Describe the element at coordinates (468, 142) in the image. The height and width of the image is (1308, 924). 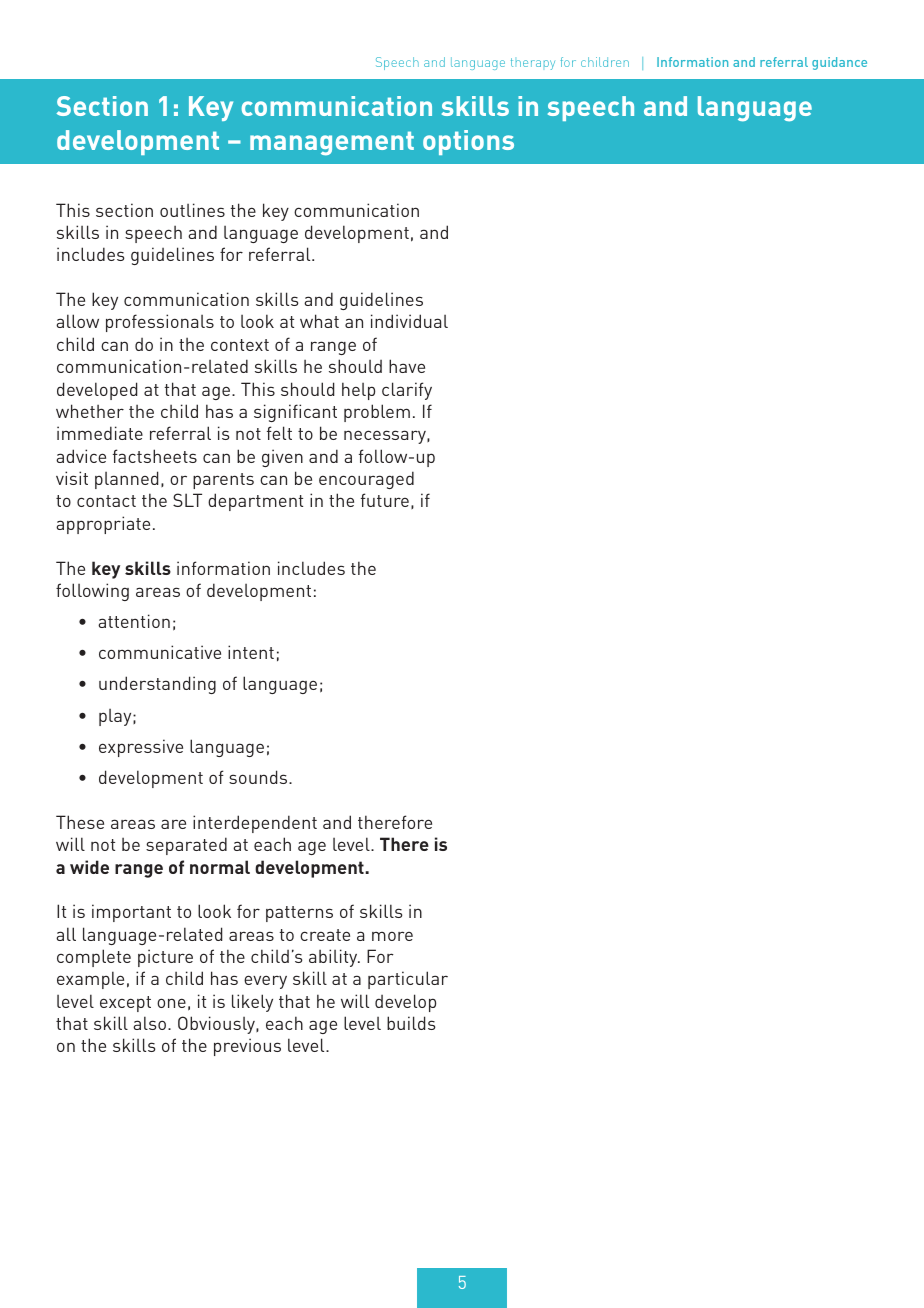
I see `options` at that location.
